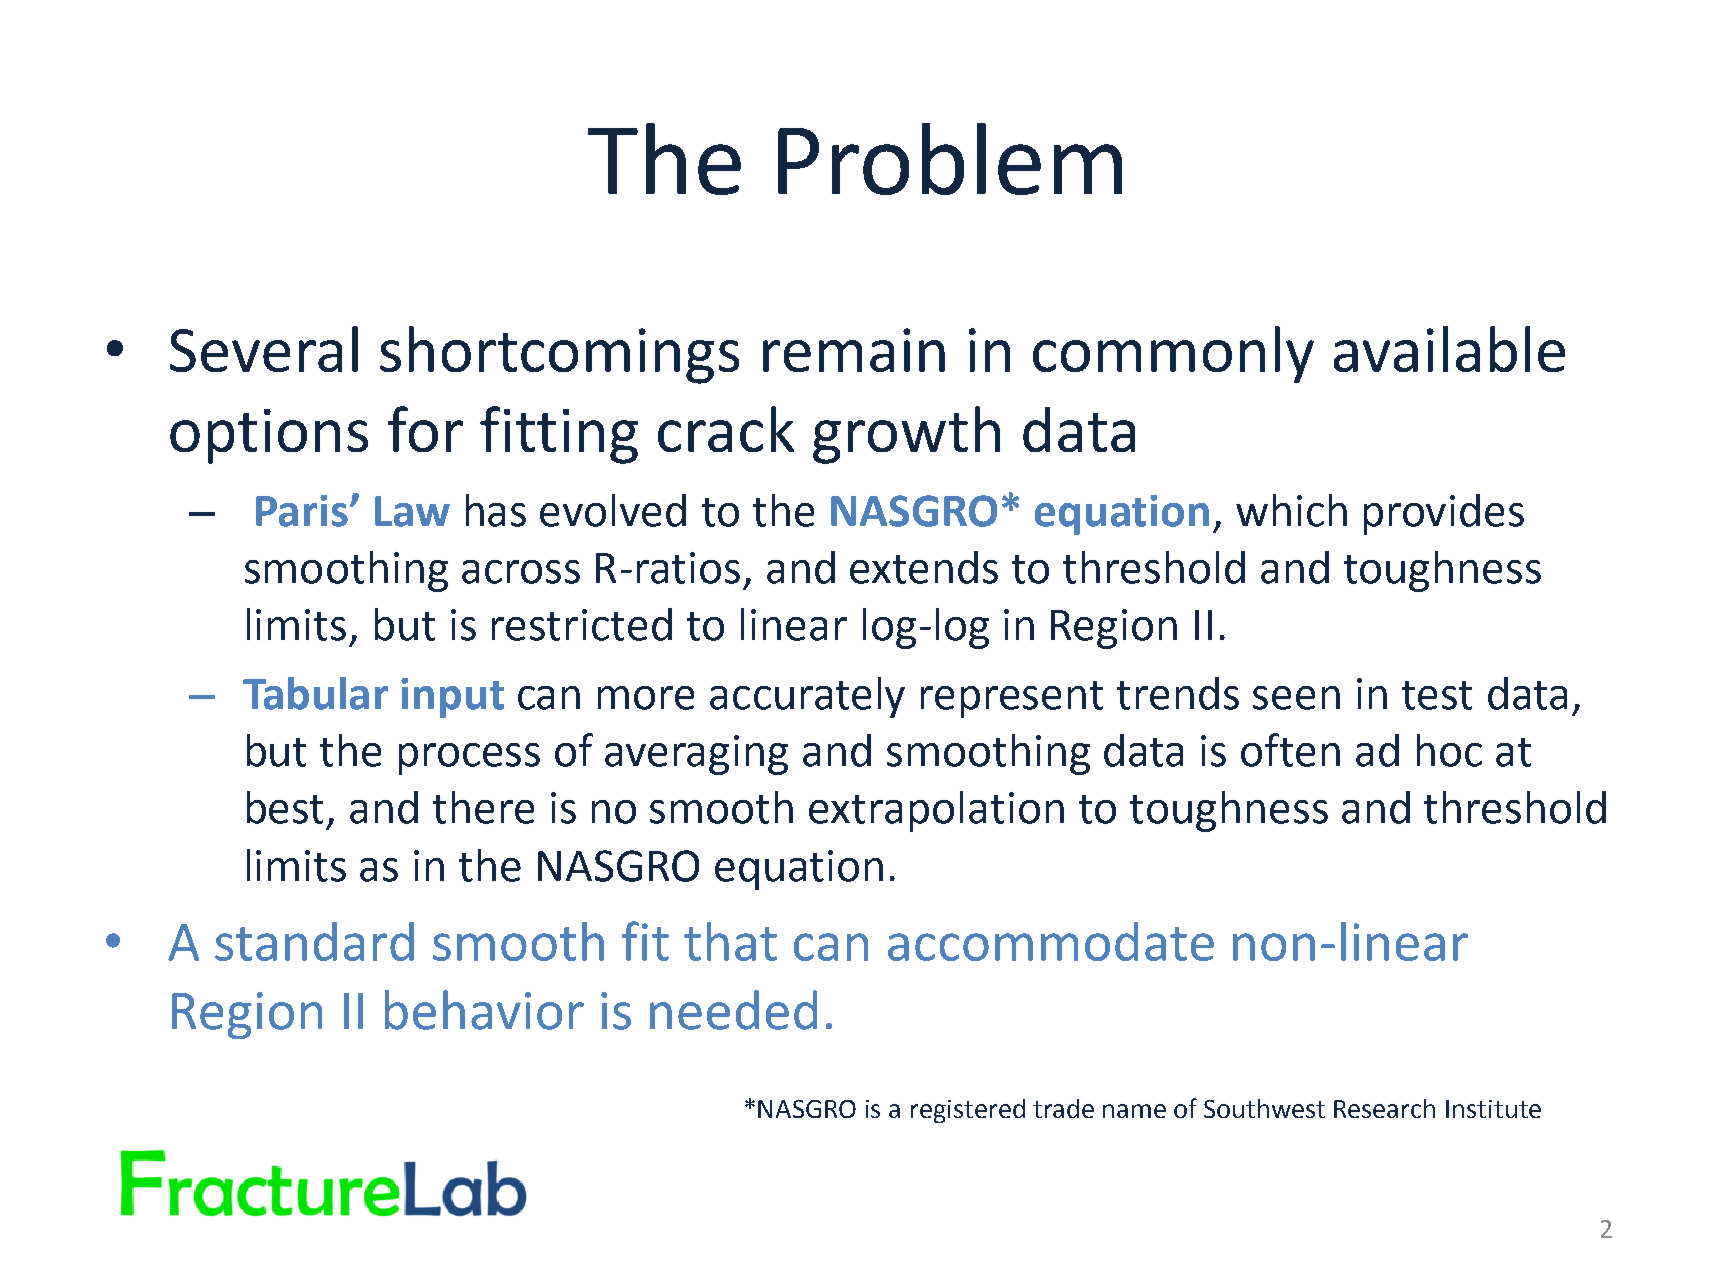  What do you see at coordinates (936, 811) in the document?
I see `extrapolation` at bounding box center [936, 811].
